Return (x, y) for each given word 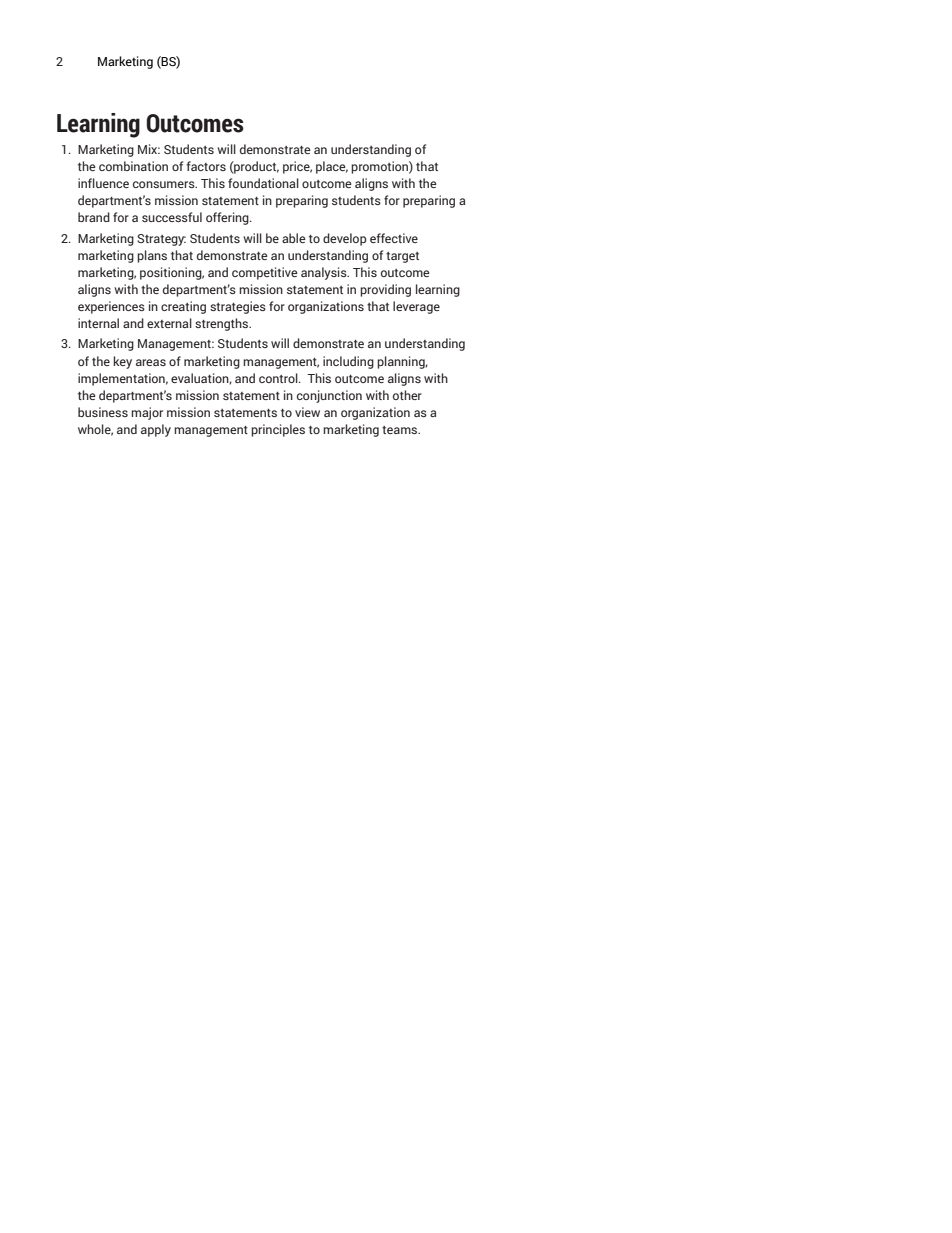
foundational (263, 183)
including (348, 362)
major (147, 413)
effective (394, 238)
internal (98, 323)
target (402, 257)
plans (152, 256)
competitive (265, 273)
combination (133, 166)
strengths (223, 324)
